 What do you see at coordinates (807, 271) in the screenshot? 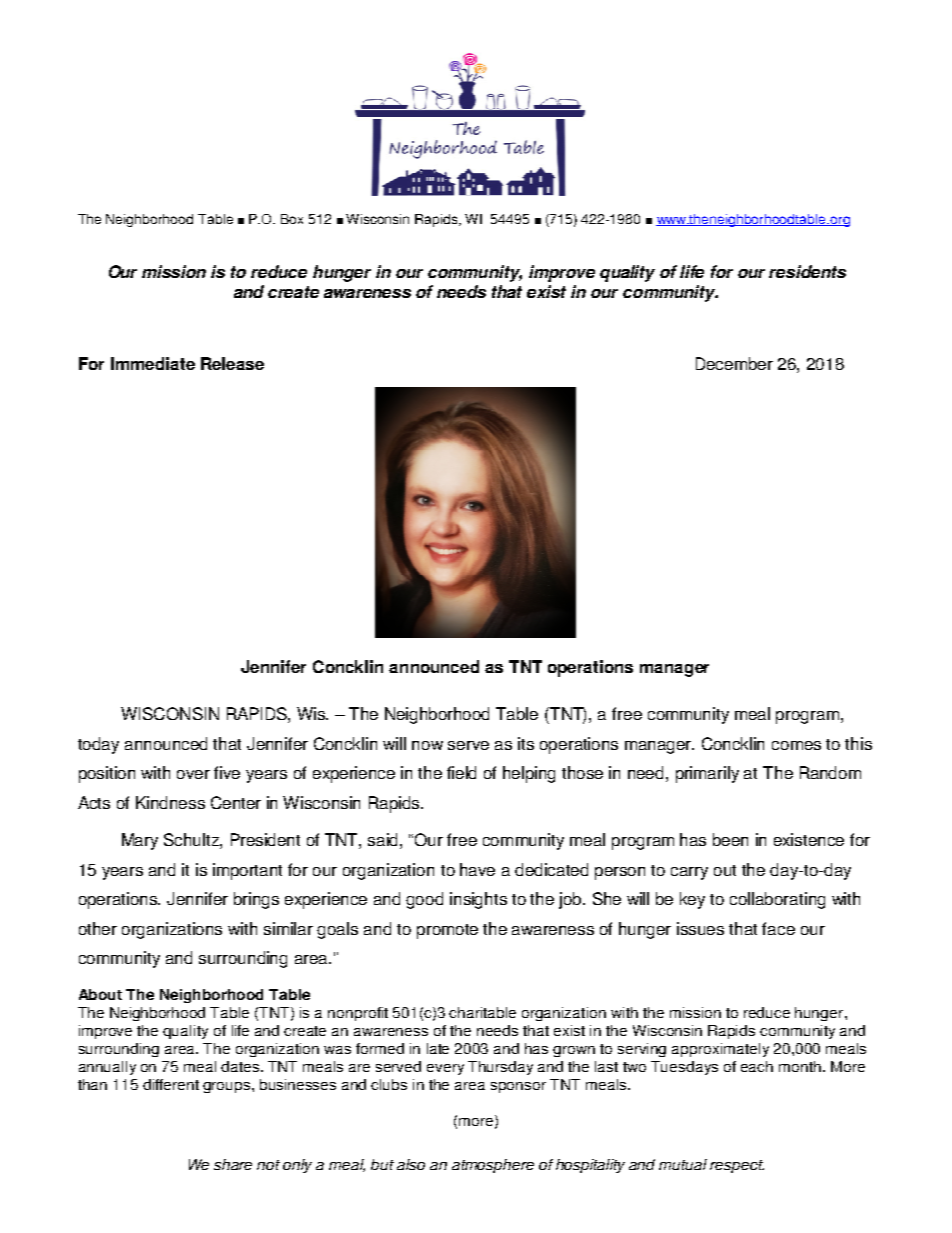
I see `residents` at bounding box center [807, 271].
